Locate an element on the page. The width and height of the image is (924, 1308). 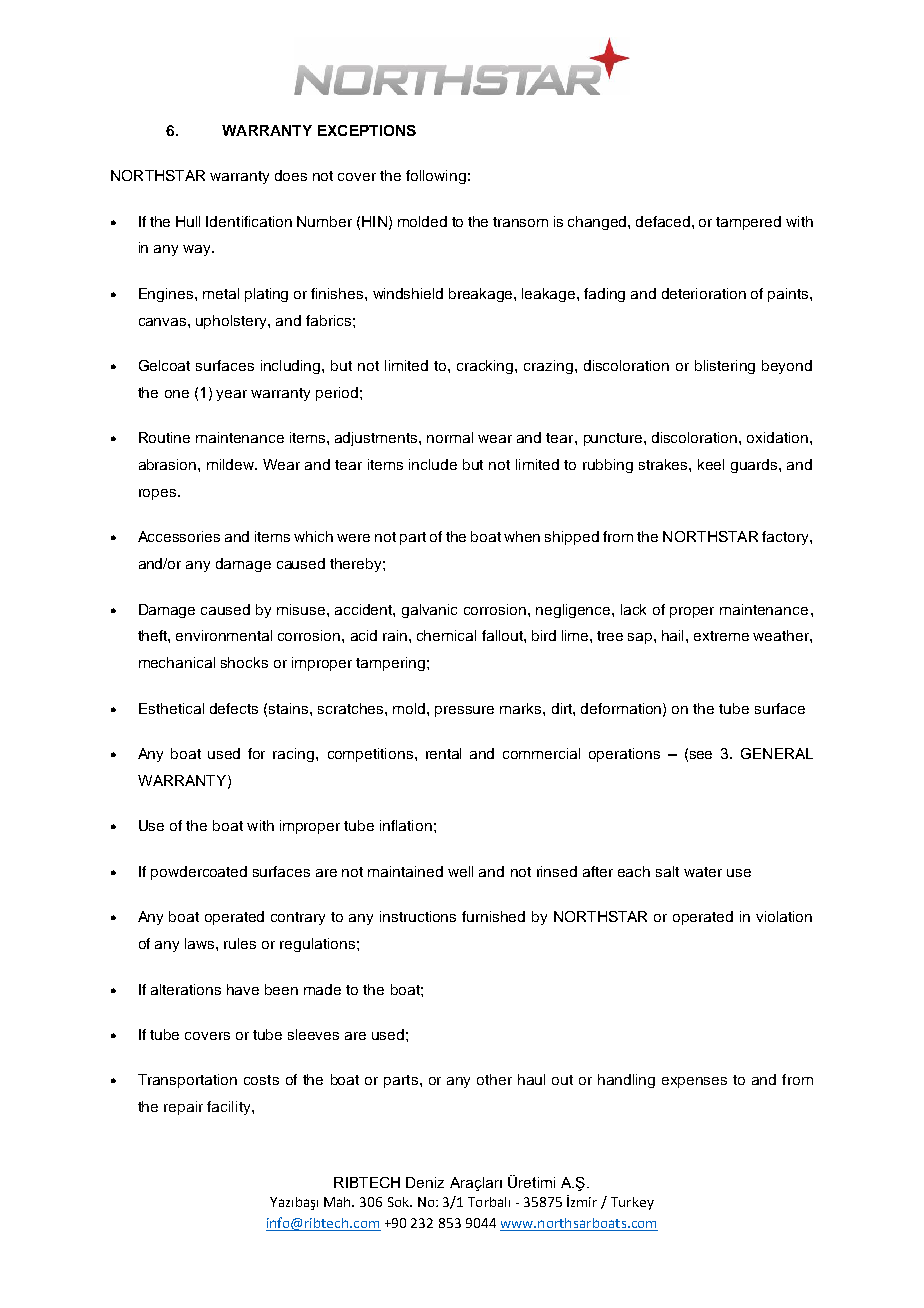
water is located at coordinates (703, 872).
